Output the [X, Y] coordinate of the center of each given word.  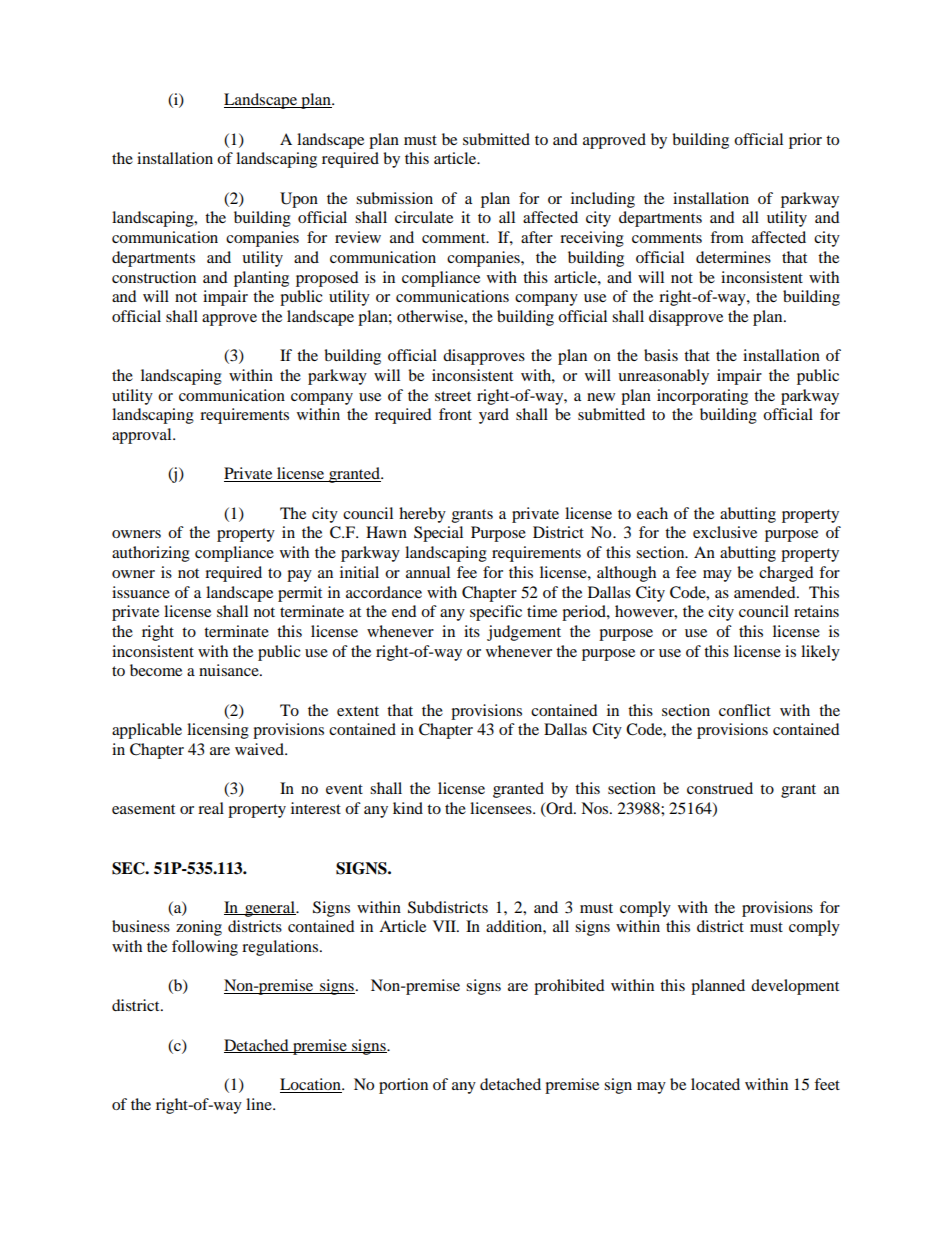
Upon [299, 200]
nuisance [230, 670]
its [472, 631]
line [260, 1104]
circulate [424, 217]
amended [766, 592]
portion [403, 1086]
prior [805, 141]
